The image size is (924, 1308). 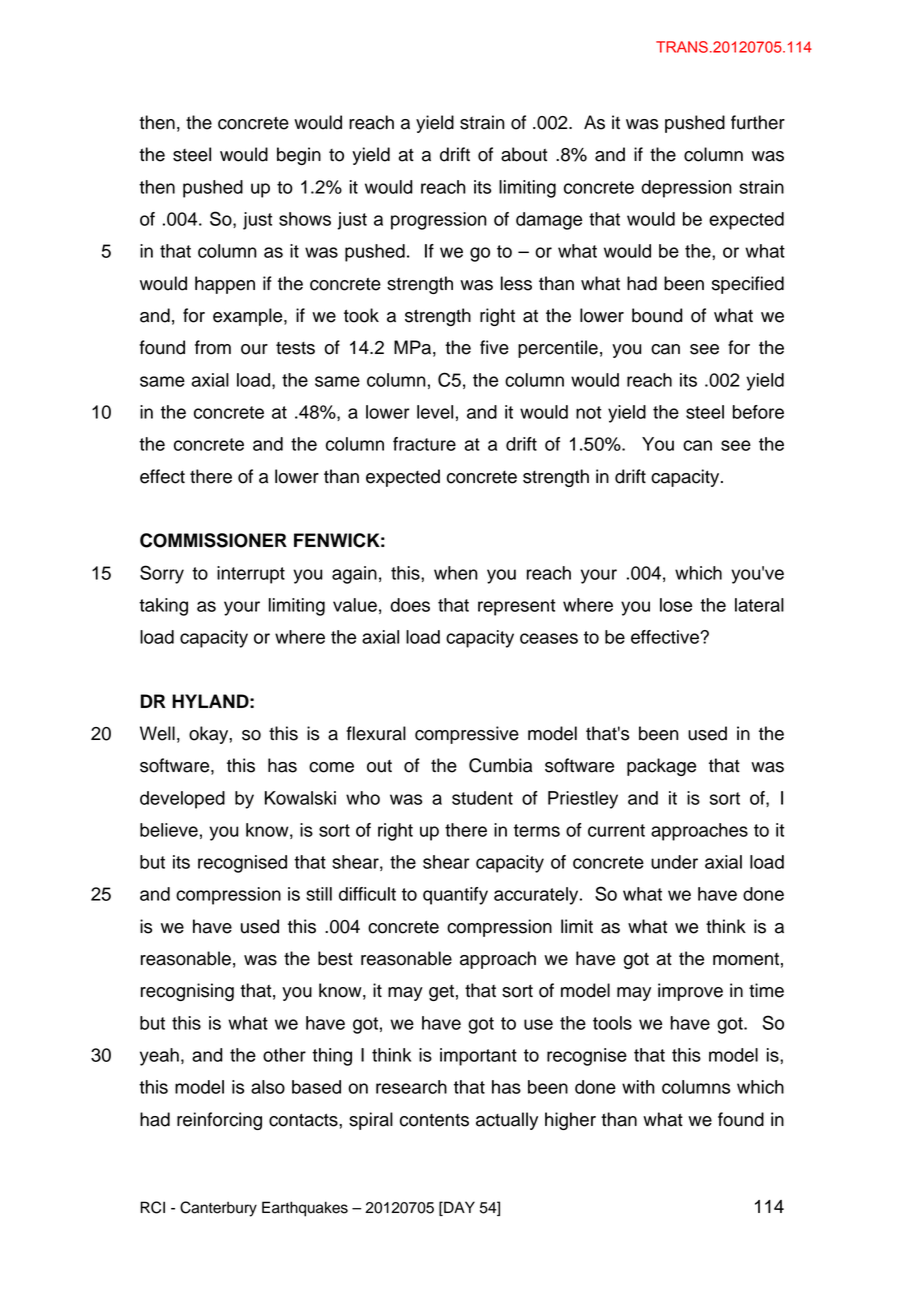 What do you see at coordinates (467, 735) in the screenshot?
I see `compressive` at bounding box center [467, 735].
